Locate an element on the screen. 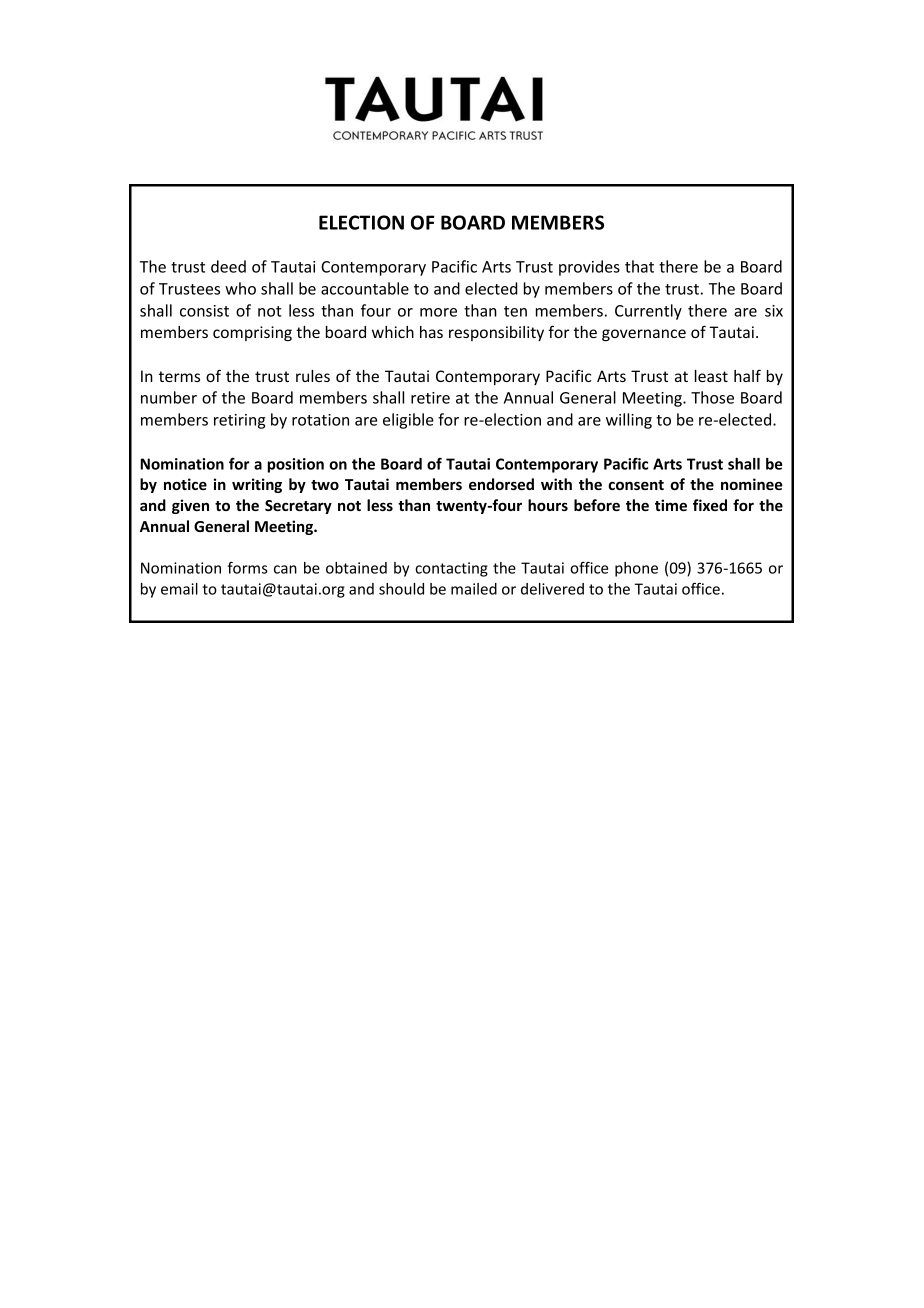 This screenshot has height=1308, width=924. governance is located at coordinates (644, 335).
